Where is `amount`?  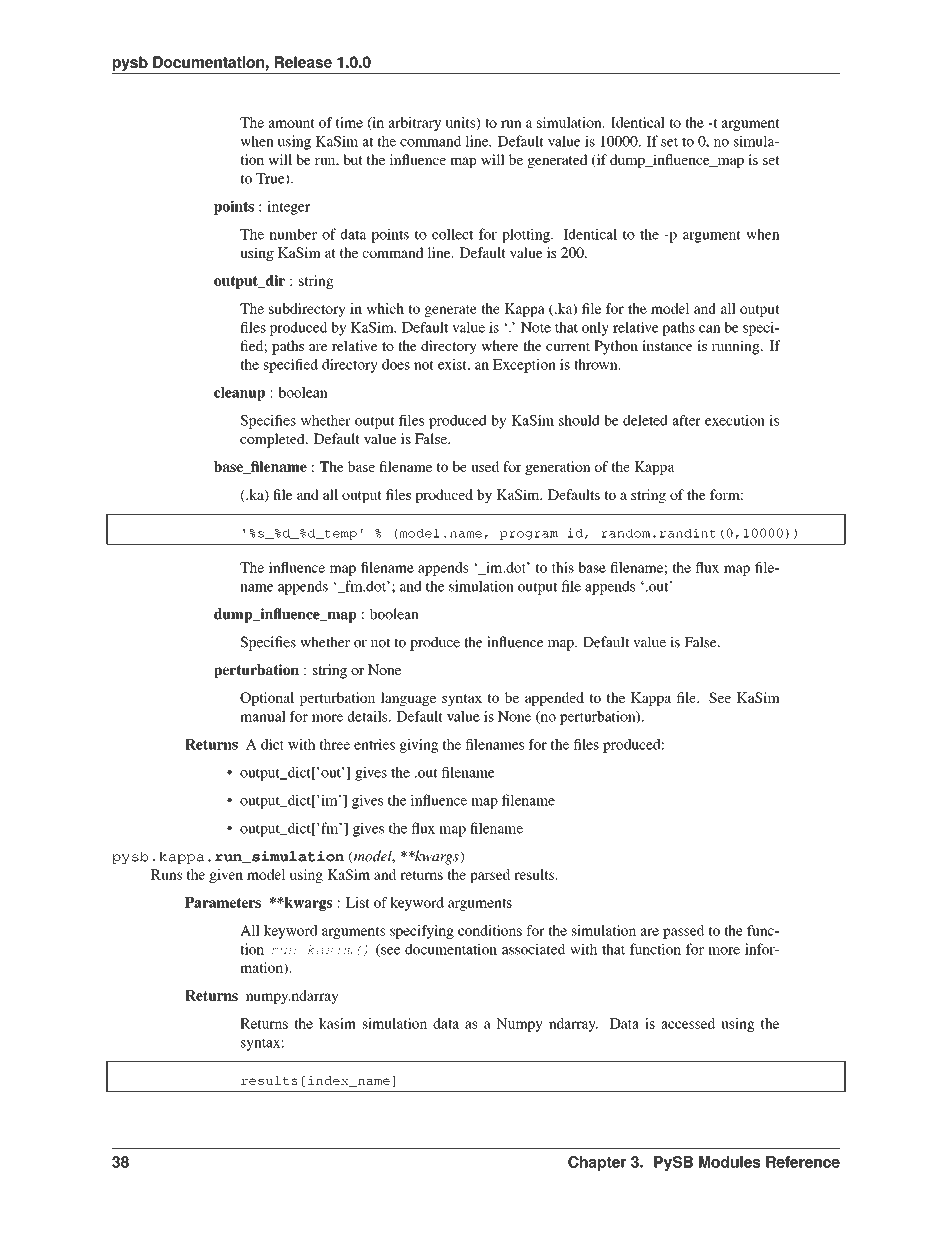
amount is located at coordinates (292, 123).
